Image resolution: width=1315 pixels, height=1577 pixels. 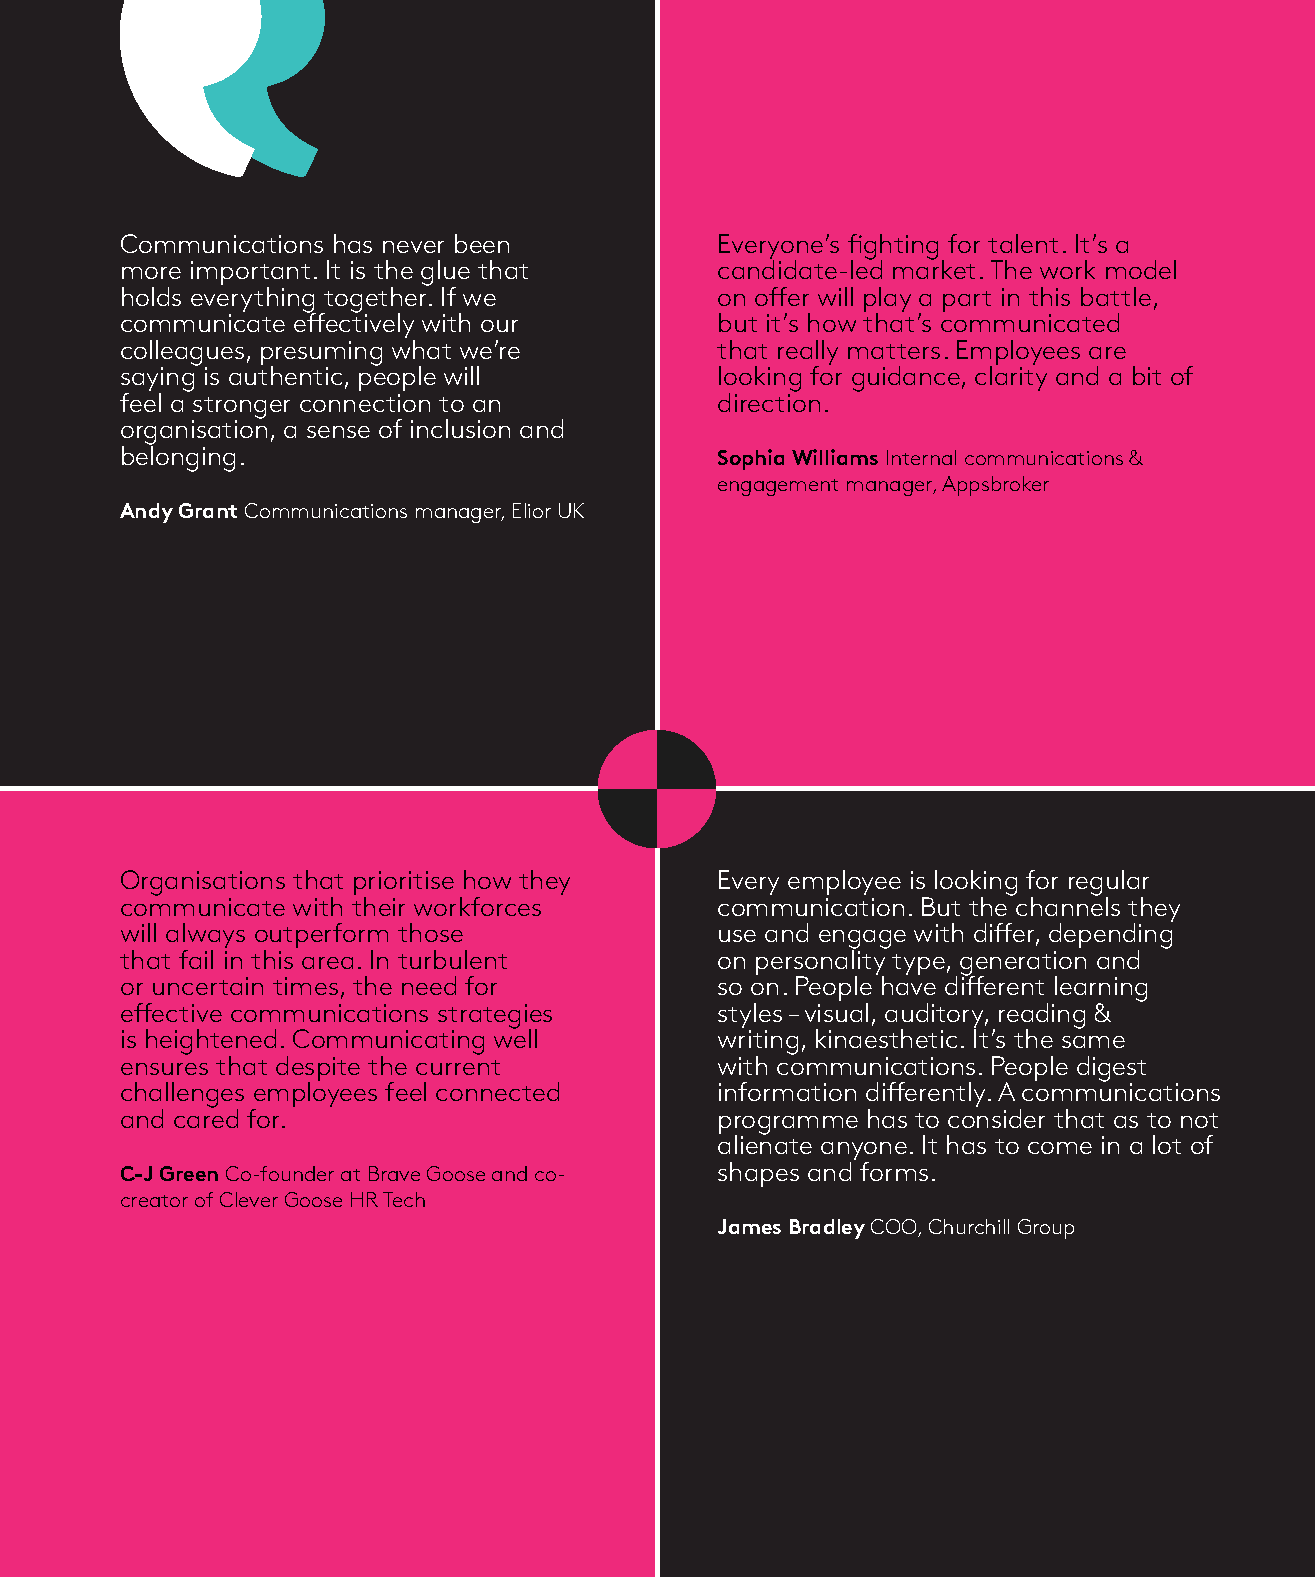 What do you see at coordinates (751, 459) in the screenshot?
I see `Sophia` at bounding box center [751, 459].
